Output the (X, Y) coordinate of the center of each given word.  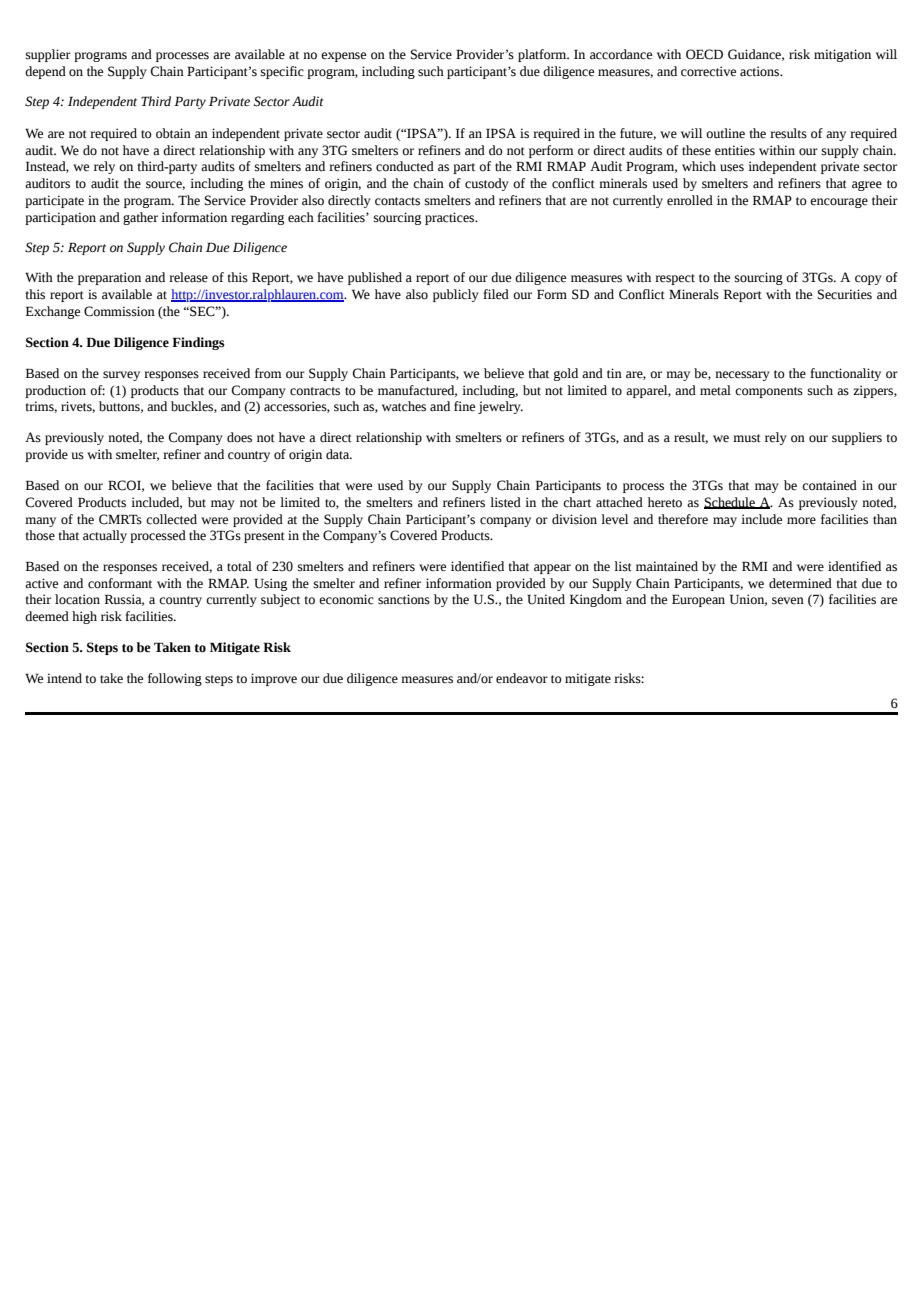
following (175, 679)
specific (282, 72)
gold (566, 374)
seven (788, 601)
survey (121, 376)
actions (761, 71)
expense (343, 57)
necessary (742, 376)
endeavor (522, 678)
